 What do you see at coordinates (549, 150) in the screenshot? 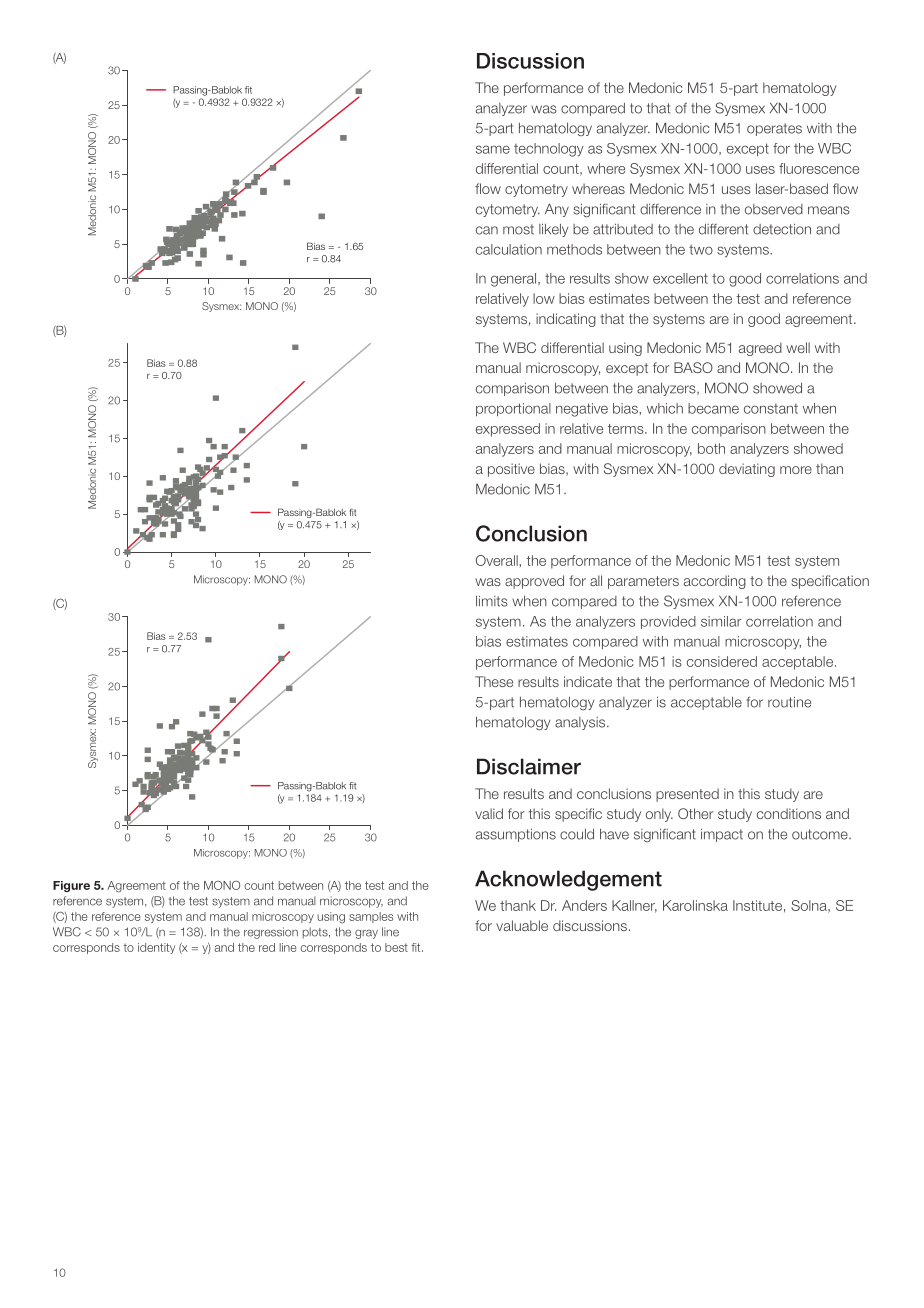
I see `technology` at bounding box center [549, 150].
